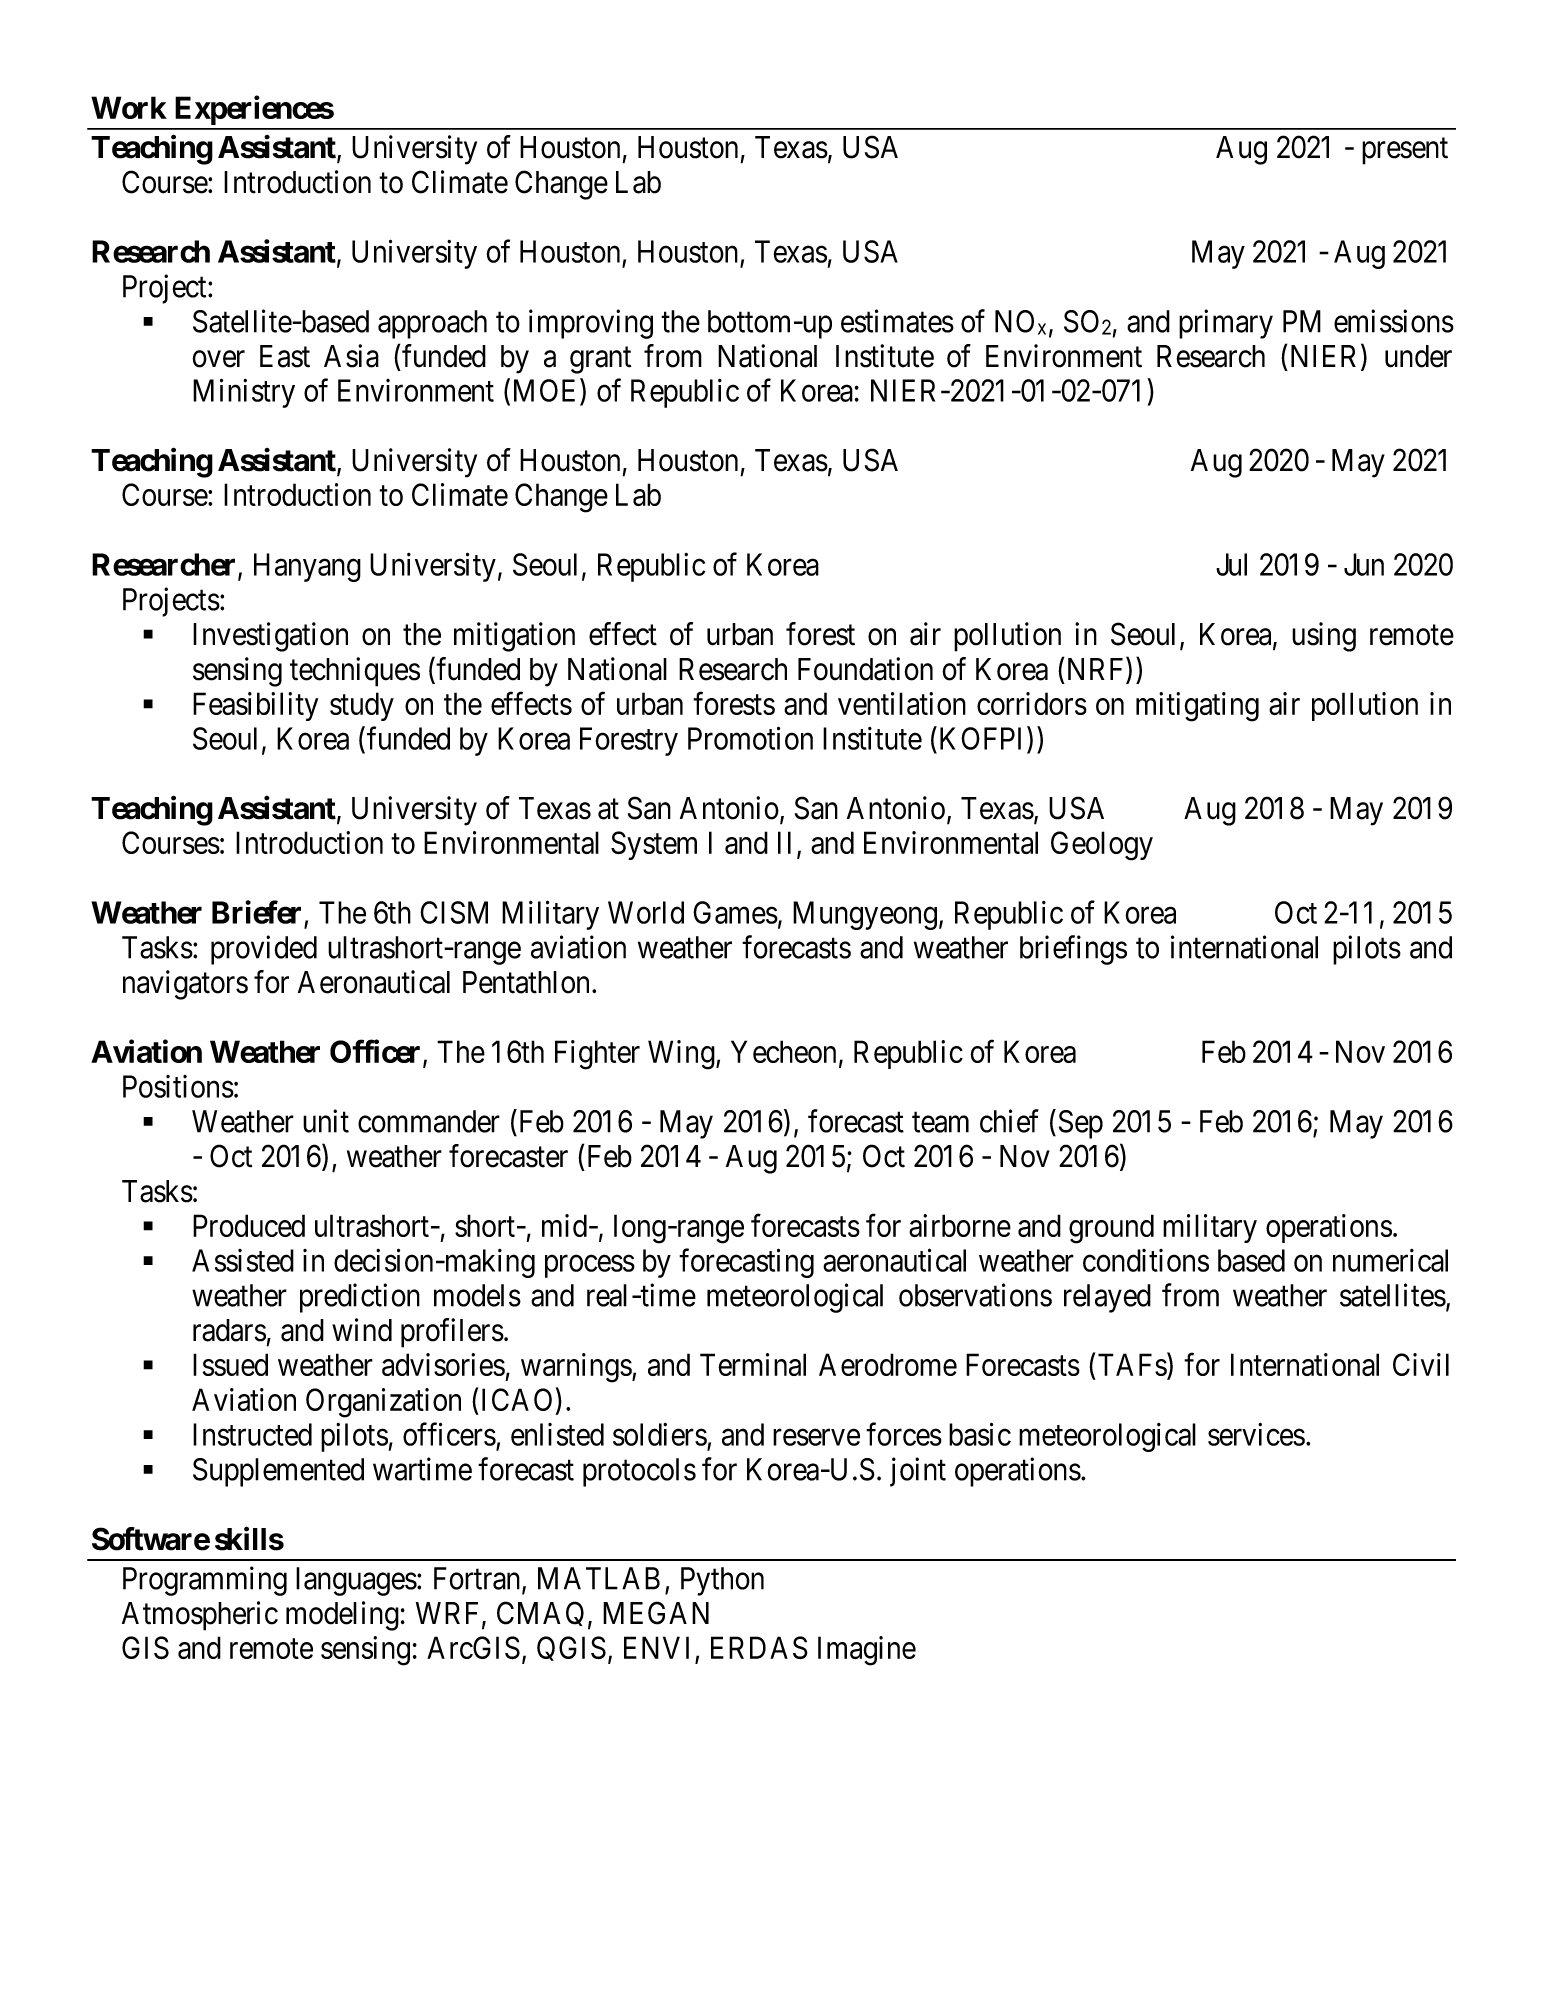  I want to click on Geology, so click(1102, 846).
